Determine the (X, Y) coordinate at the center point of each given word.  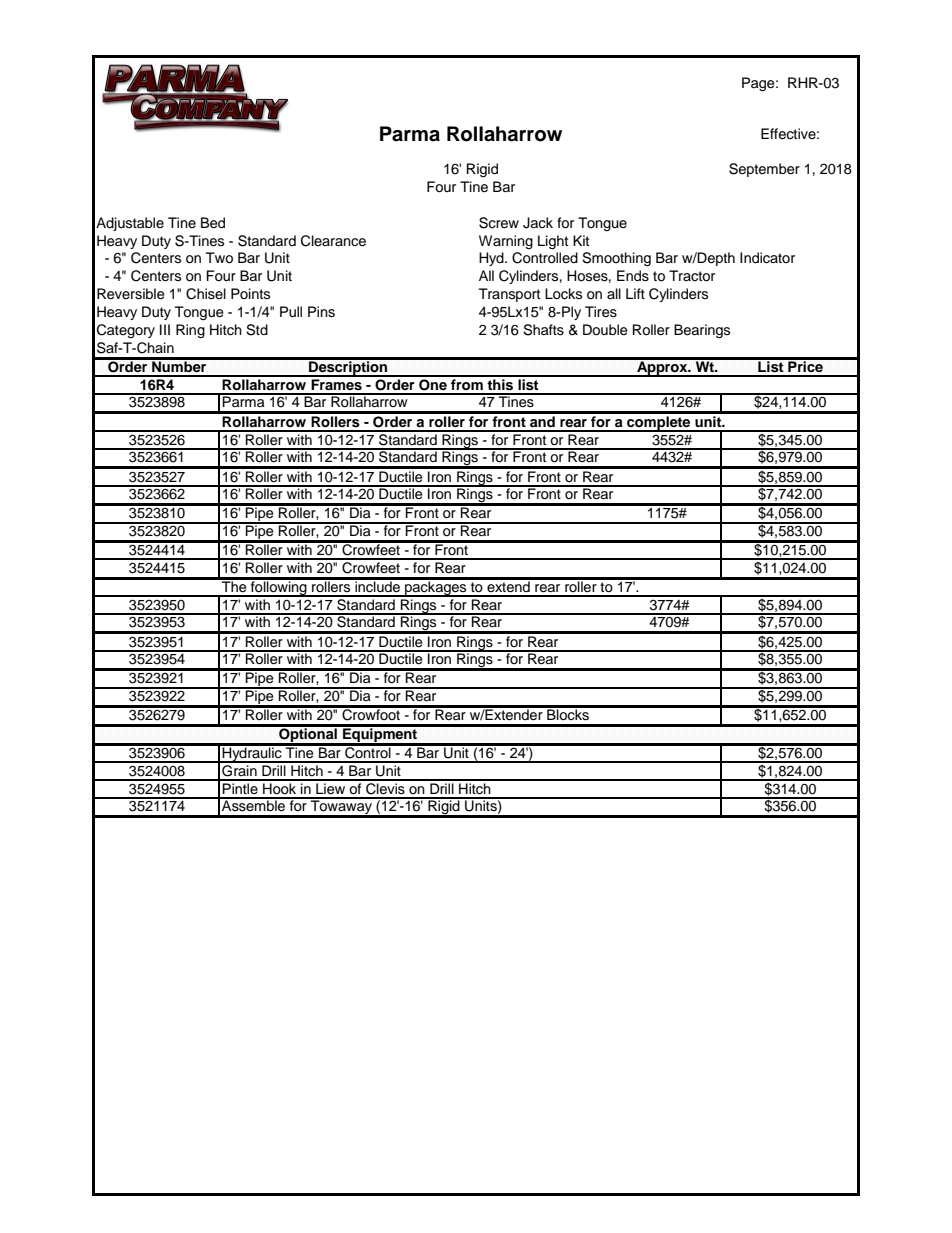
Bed (213, 223)
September (764, 170)
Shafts (543, 330)
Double (605, 330)
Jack (538, 223)
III (165, 329)
